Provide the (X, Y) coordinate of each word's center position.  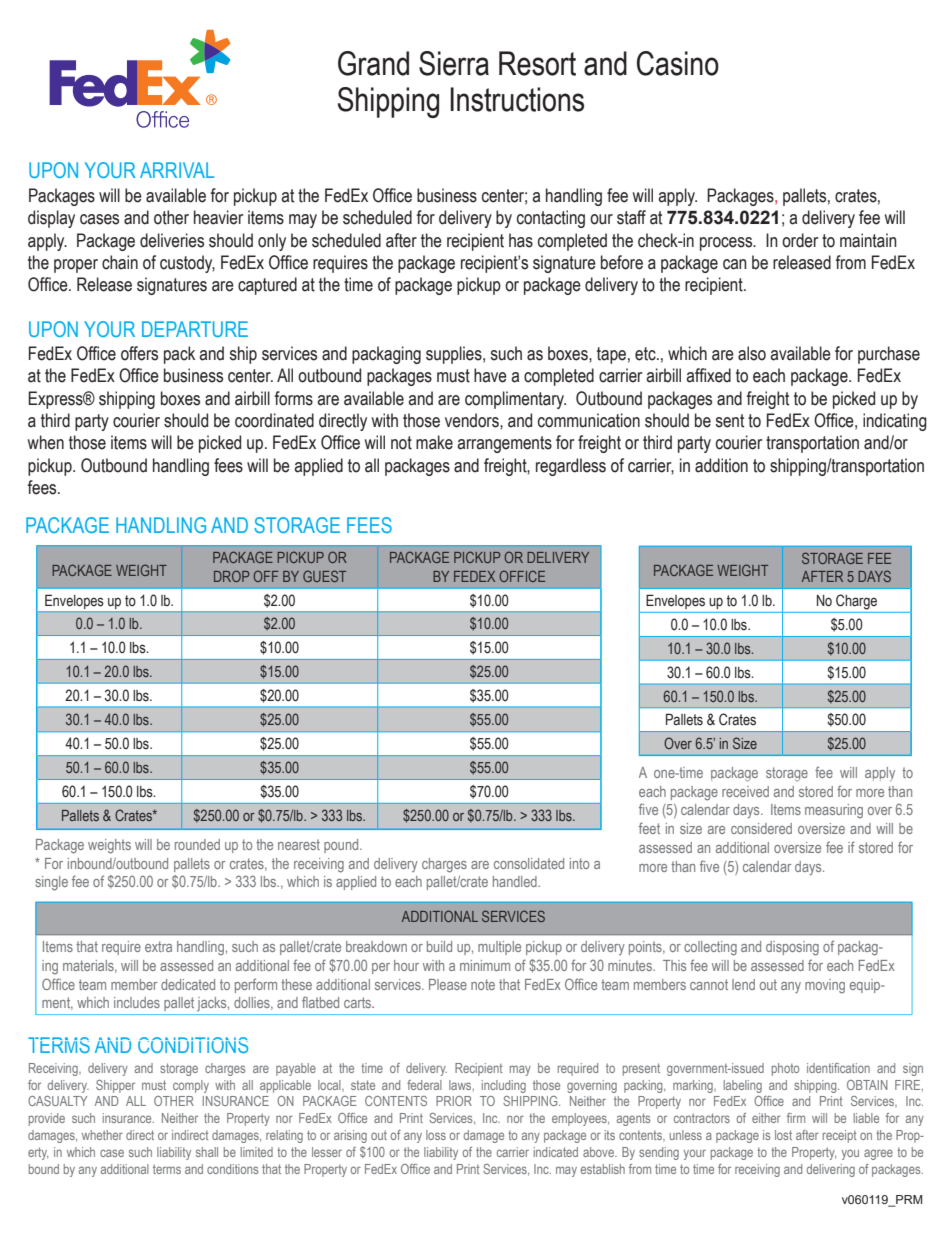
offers (139, 353)
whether (102, 1135)
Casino (678, 63)
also (752, 353)
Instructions (517, 99)
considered (761, 828)
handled (516, 881)
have (490, 375)
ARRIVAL (177, 170)
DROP (231, 576)
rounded (197, 844)
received (745, 791)
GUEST (324, 576)
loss (436, 1135)
